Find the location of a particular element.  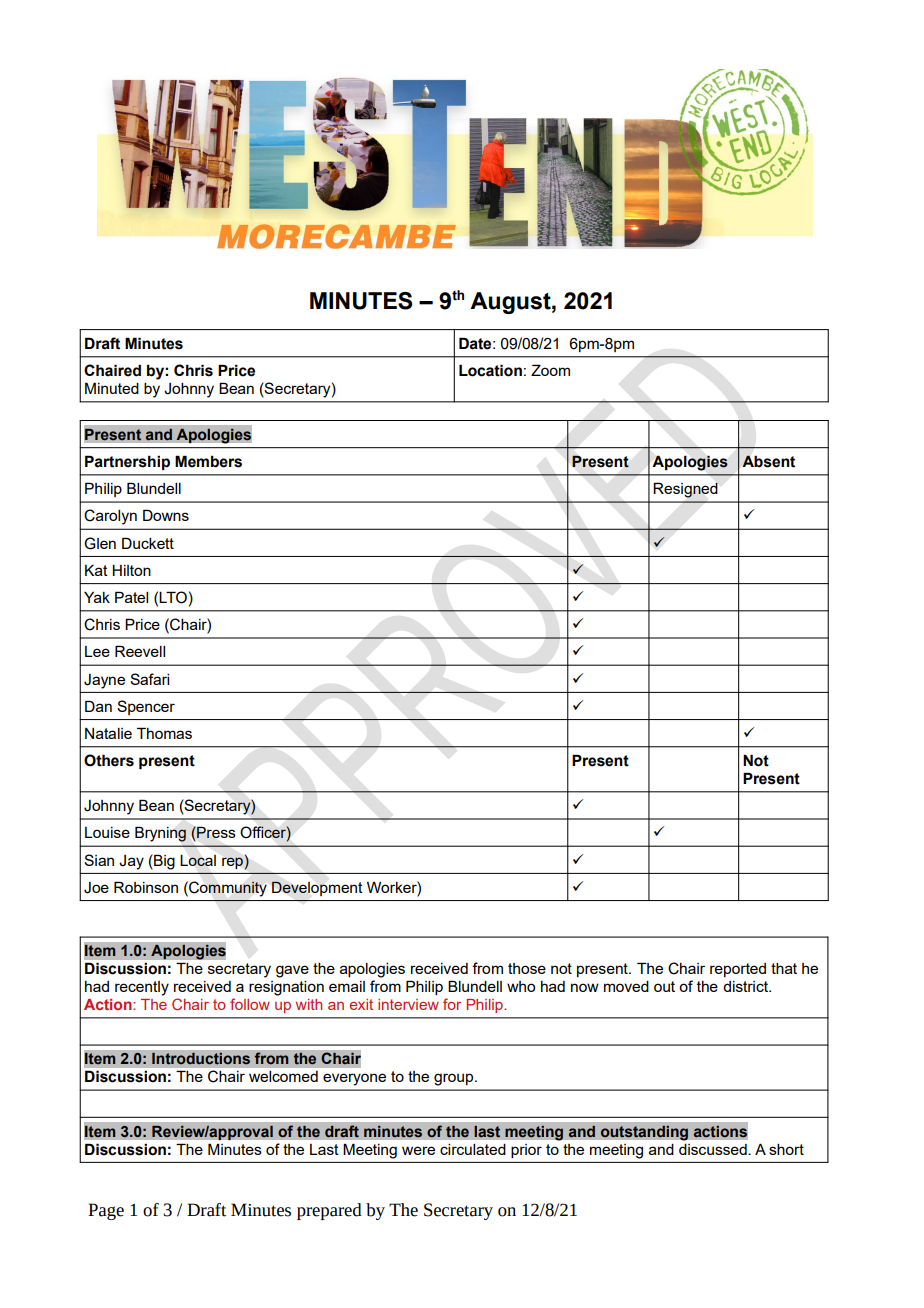

Thomas is located at coordinates (164, 733).
